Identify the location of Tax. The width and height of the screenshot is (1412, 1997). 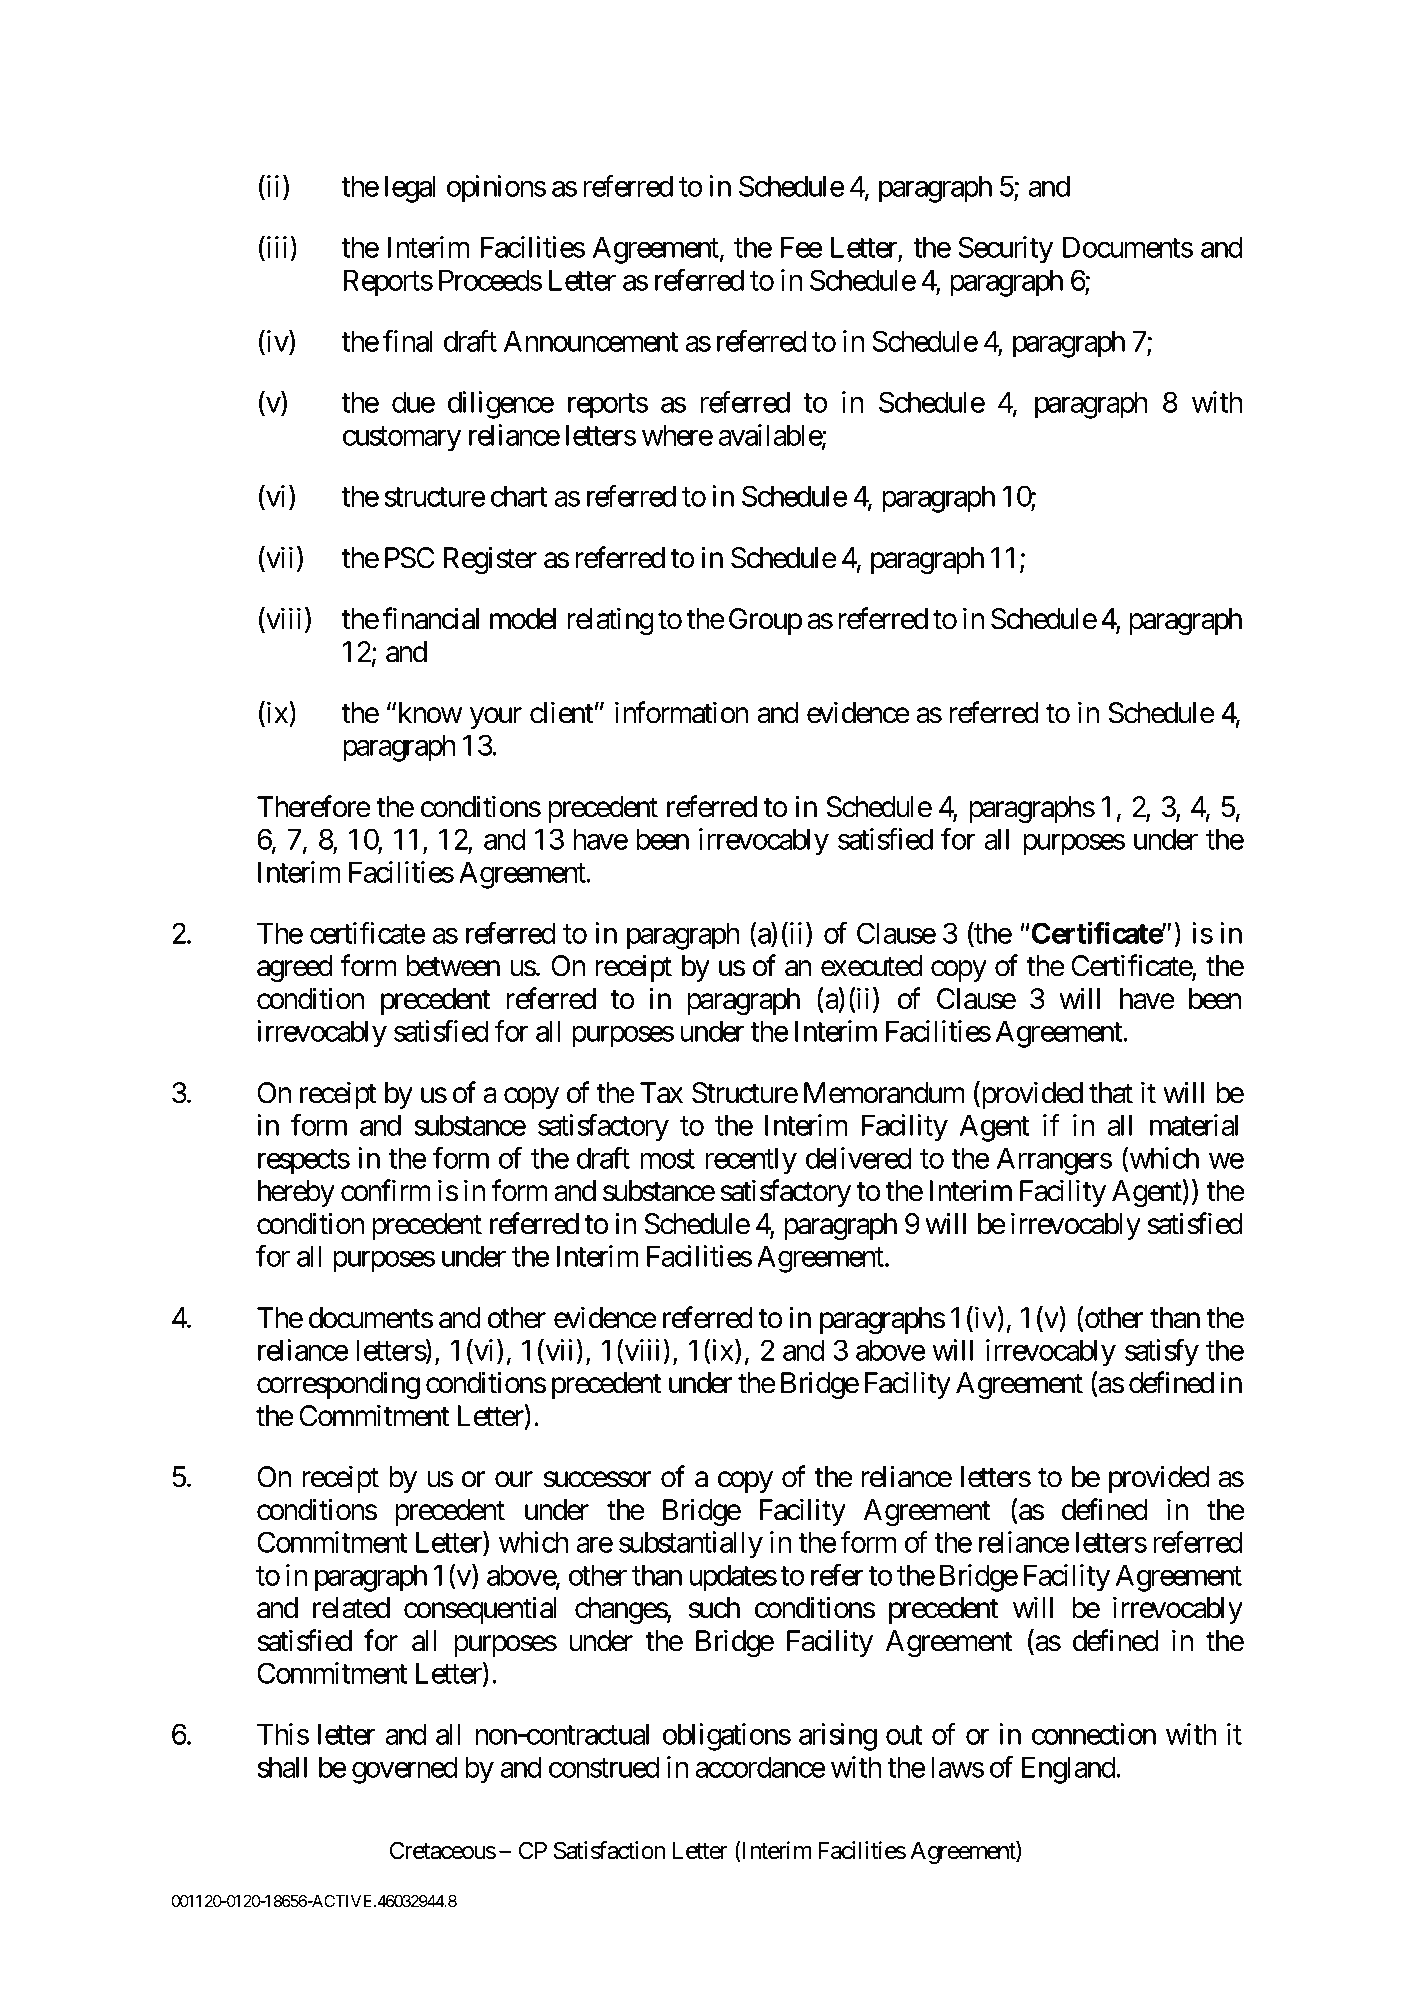
(661, 1093).
